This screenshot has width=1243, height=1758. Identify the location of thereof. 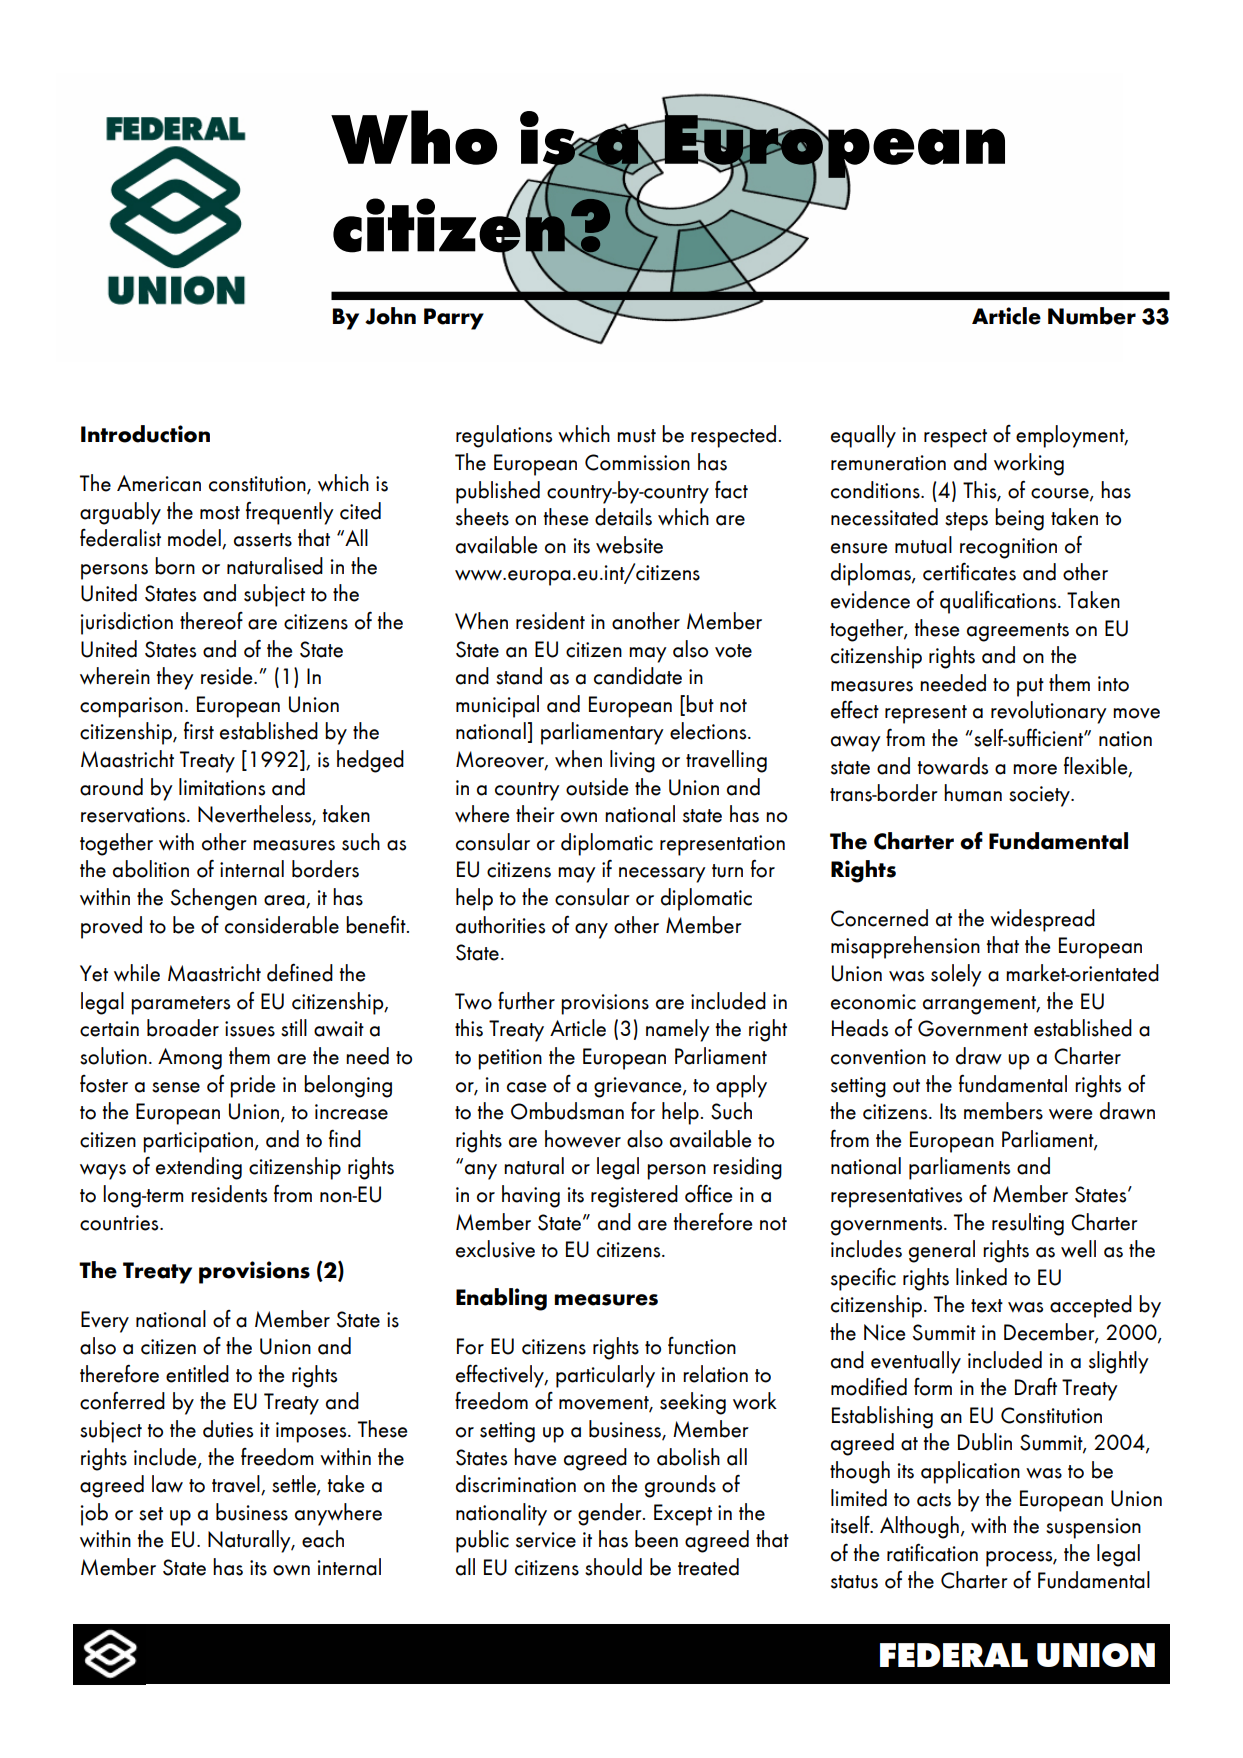
(211, 621).
